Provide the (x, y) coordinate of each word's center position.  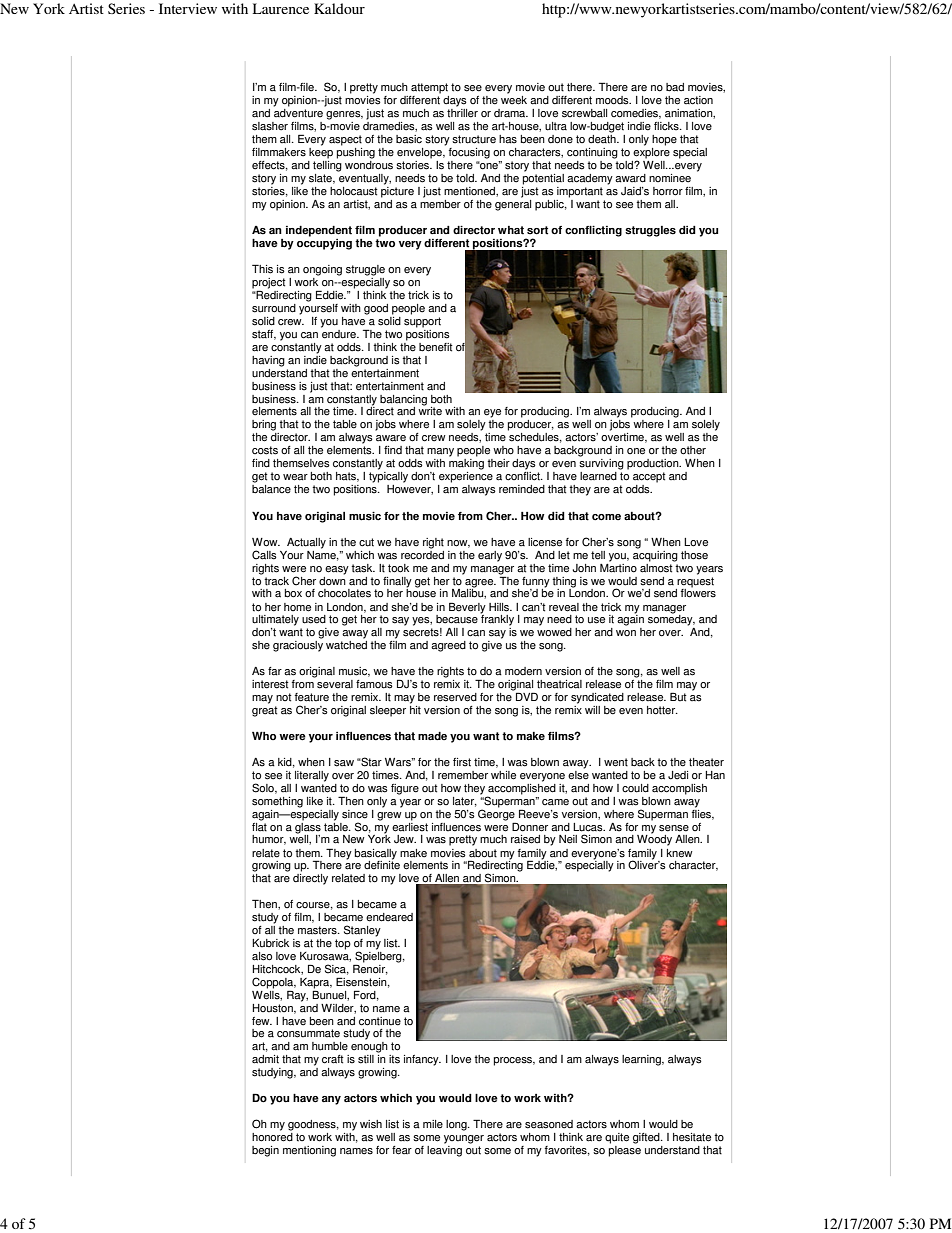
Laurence (281, 8)
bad (675, 87)
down (332, 580)
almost (657, 567)
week (514, 100)
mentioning (309, 1151)
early (490, 556)
